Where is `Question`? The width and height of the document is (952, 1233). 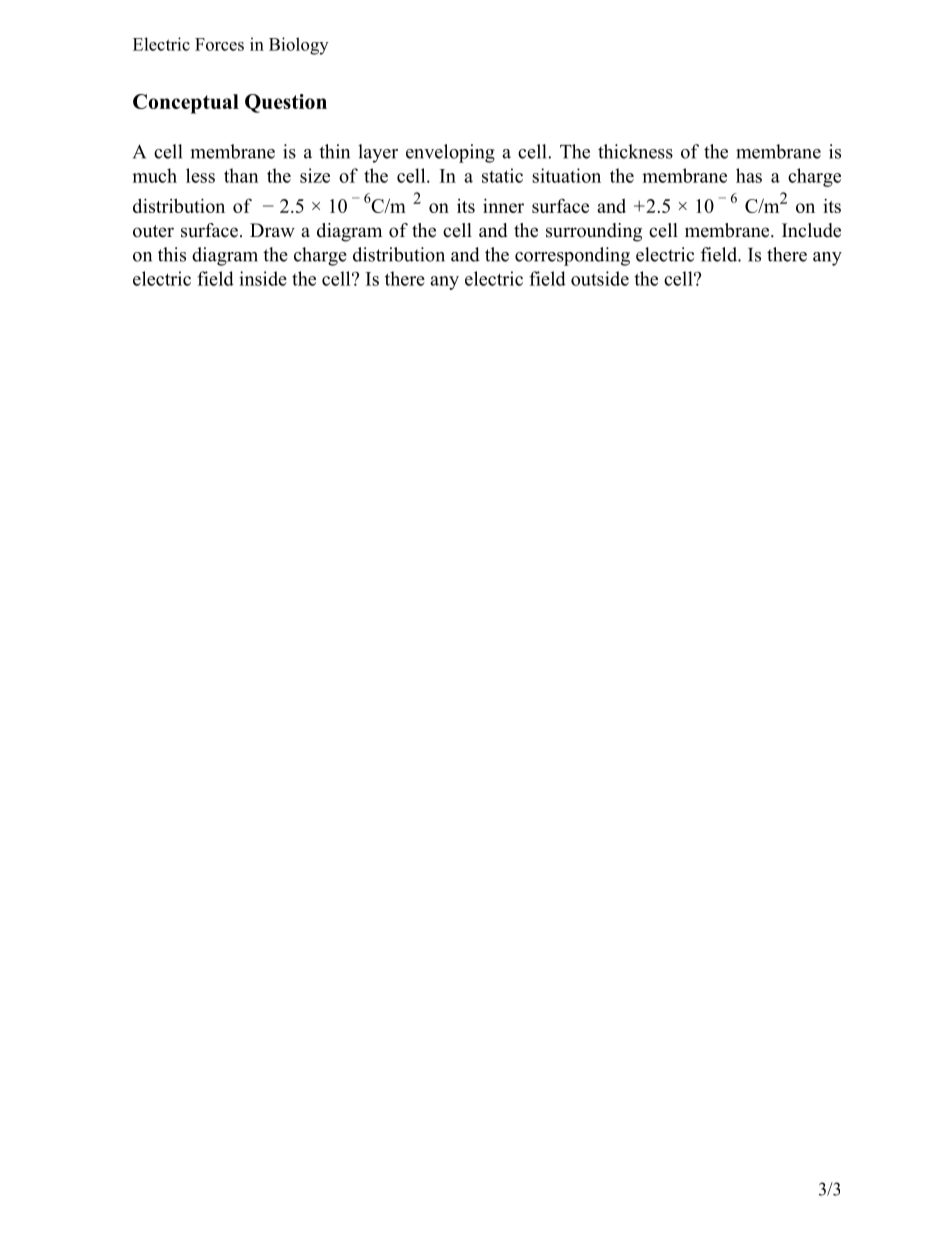
Question is located at coordinates (286, 103).
